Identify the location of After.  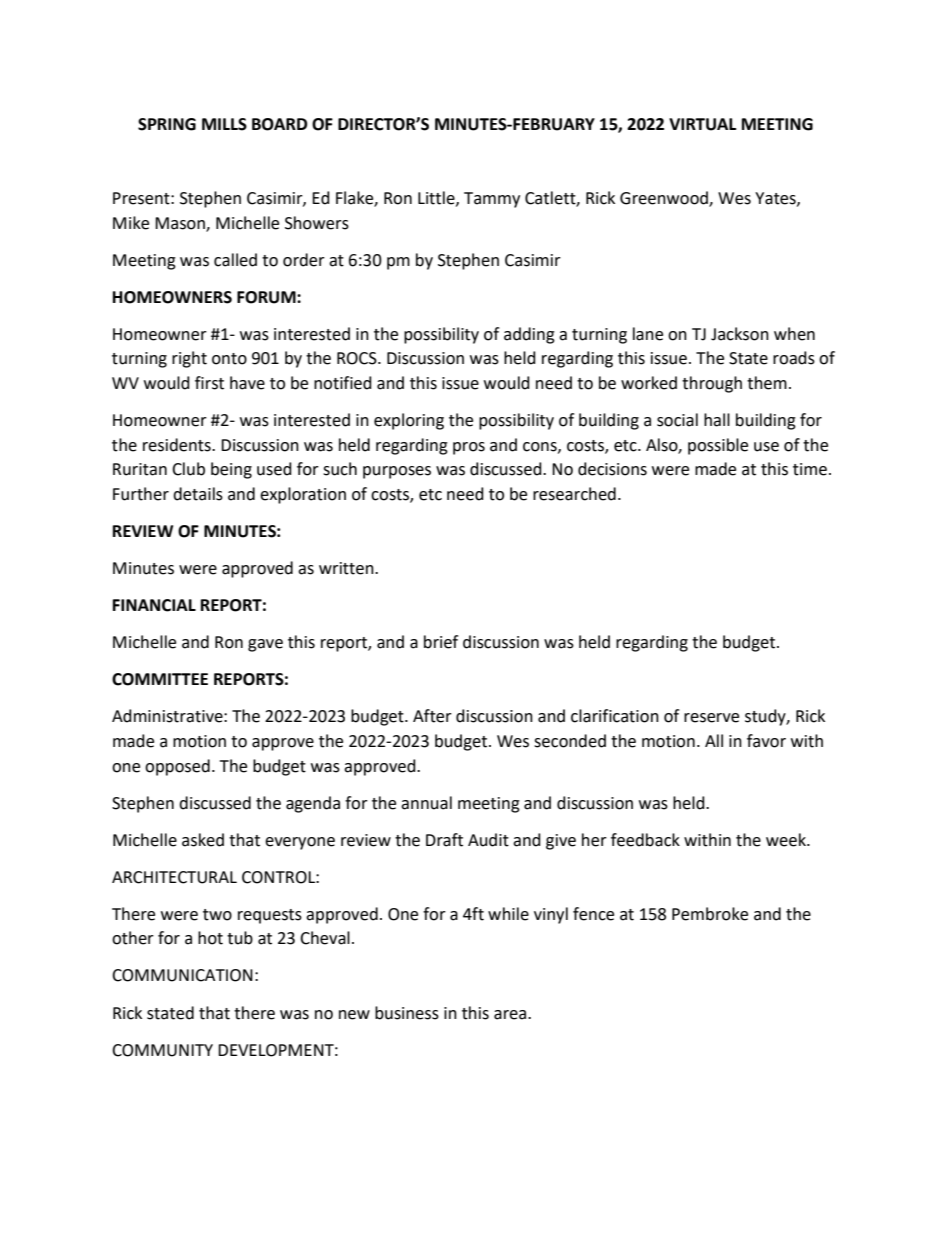
(432, 716).
